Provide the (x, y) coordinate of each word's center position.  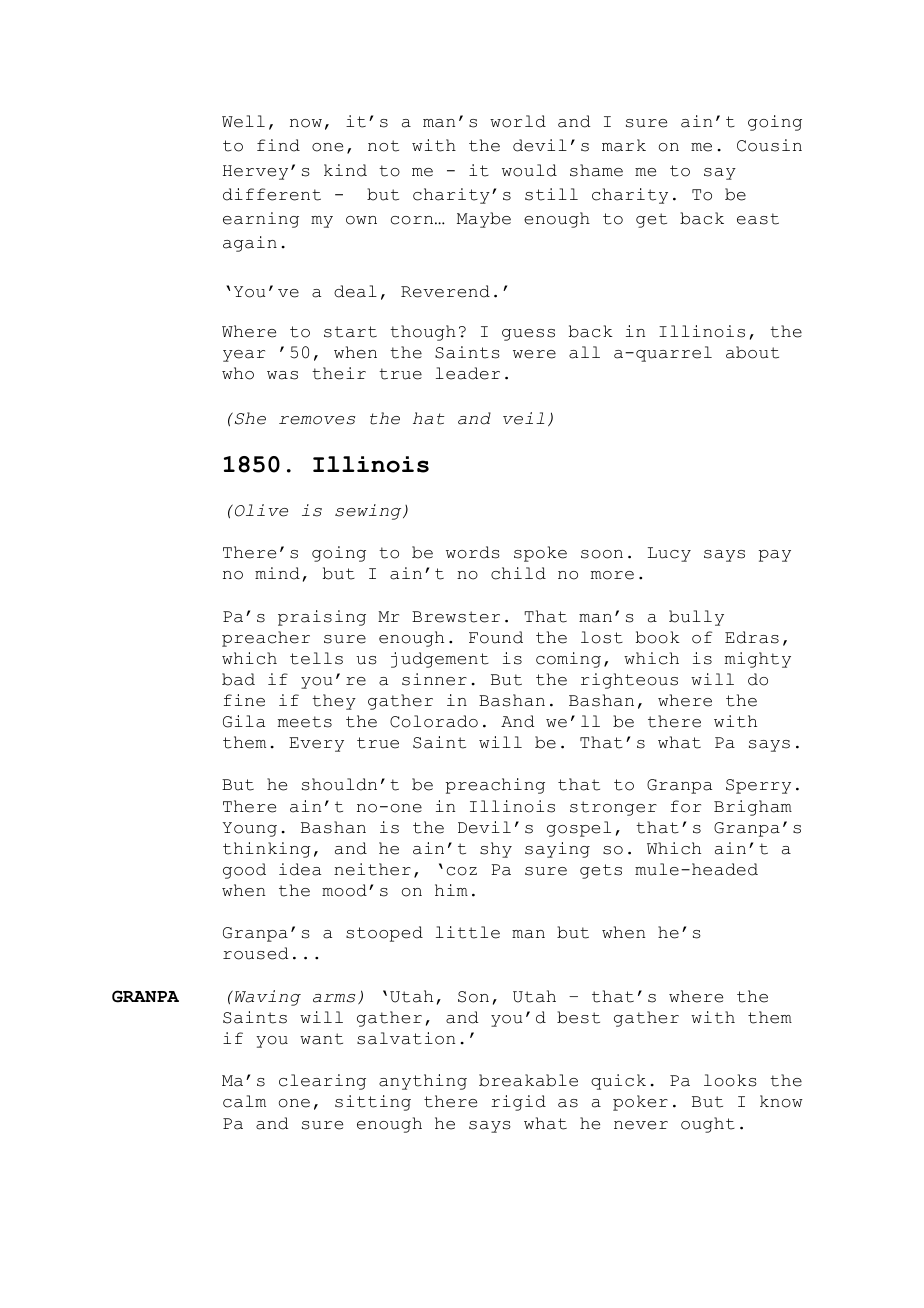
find (278, 145)
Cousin (769, 145)
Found (496, 637)
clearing (322, 1082)
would (529, 170)
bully (696, 618)
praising (322, 618)
